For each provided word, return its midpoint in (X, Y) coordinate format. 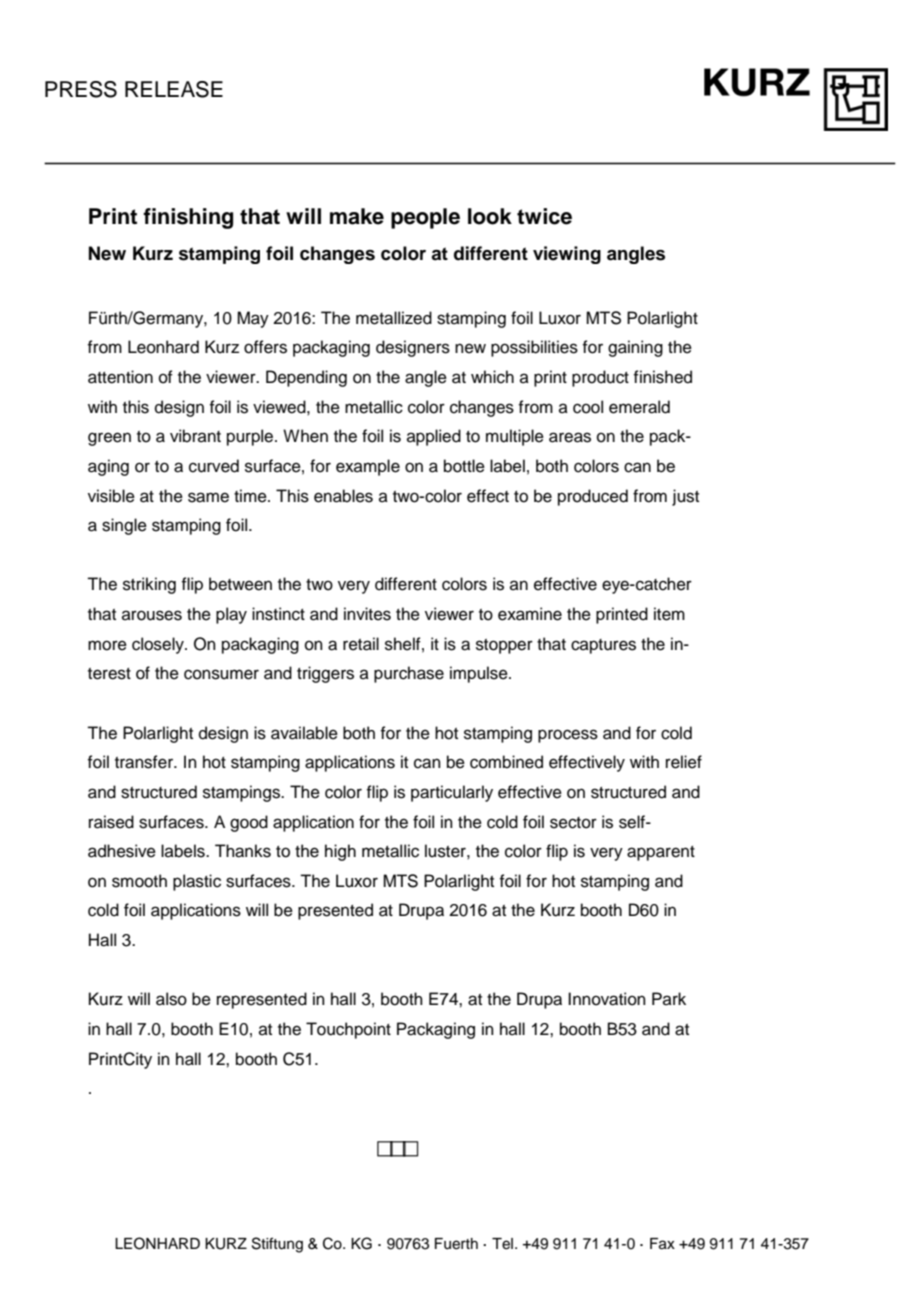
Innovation (607, 999)
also (171, 999)
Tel (504, 1244)
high (340, 852)
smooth (139, 881)
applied (434, 437)
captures (603, 646)
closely (159, 645)
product (600, 378)
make (357, 216)
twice (544, 216)
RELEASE (174, 89)
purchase (409, 674)
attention (120, 377)
